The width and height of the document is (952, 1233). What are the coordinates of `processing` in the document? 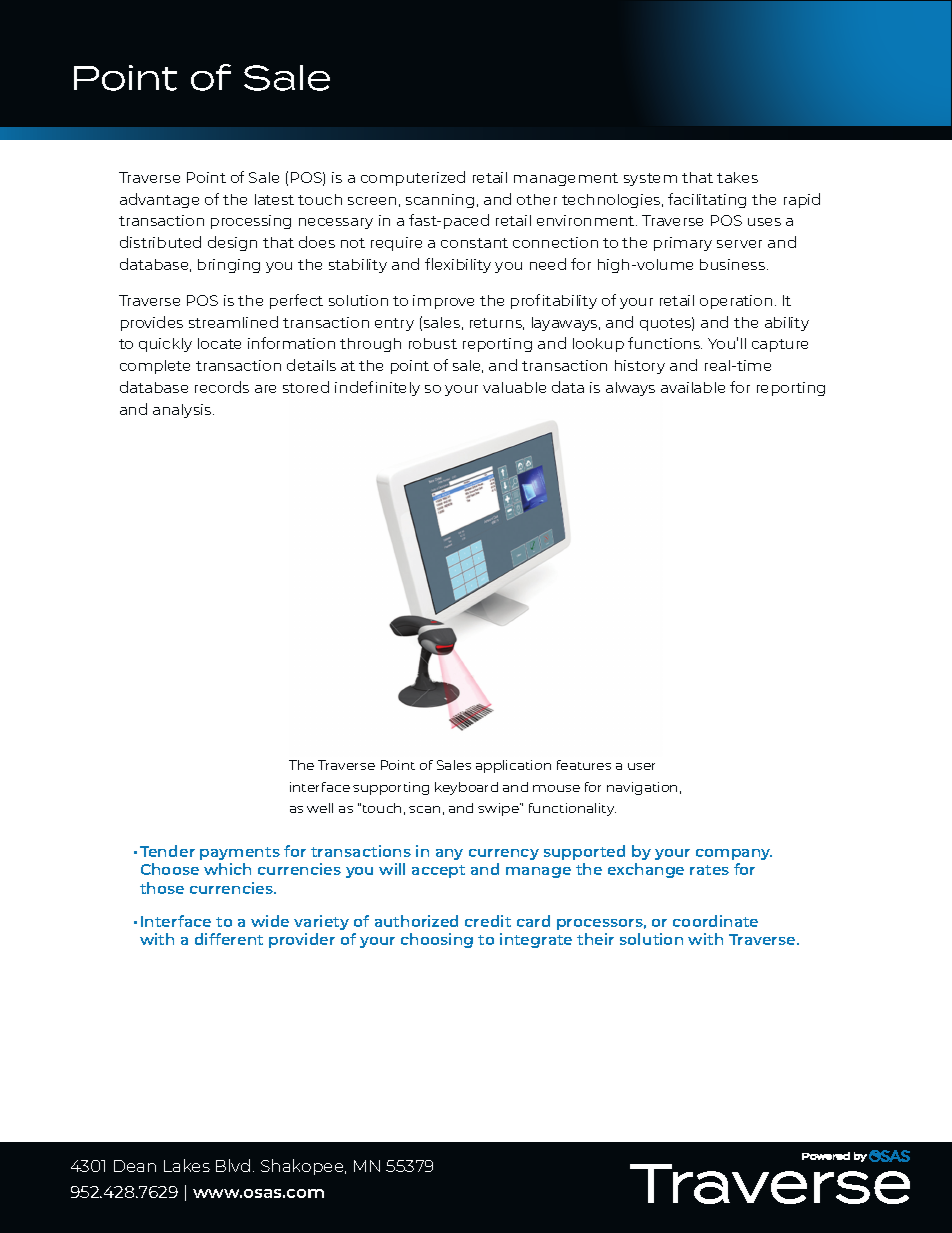 It's located at (251, 222).
